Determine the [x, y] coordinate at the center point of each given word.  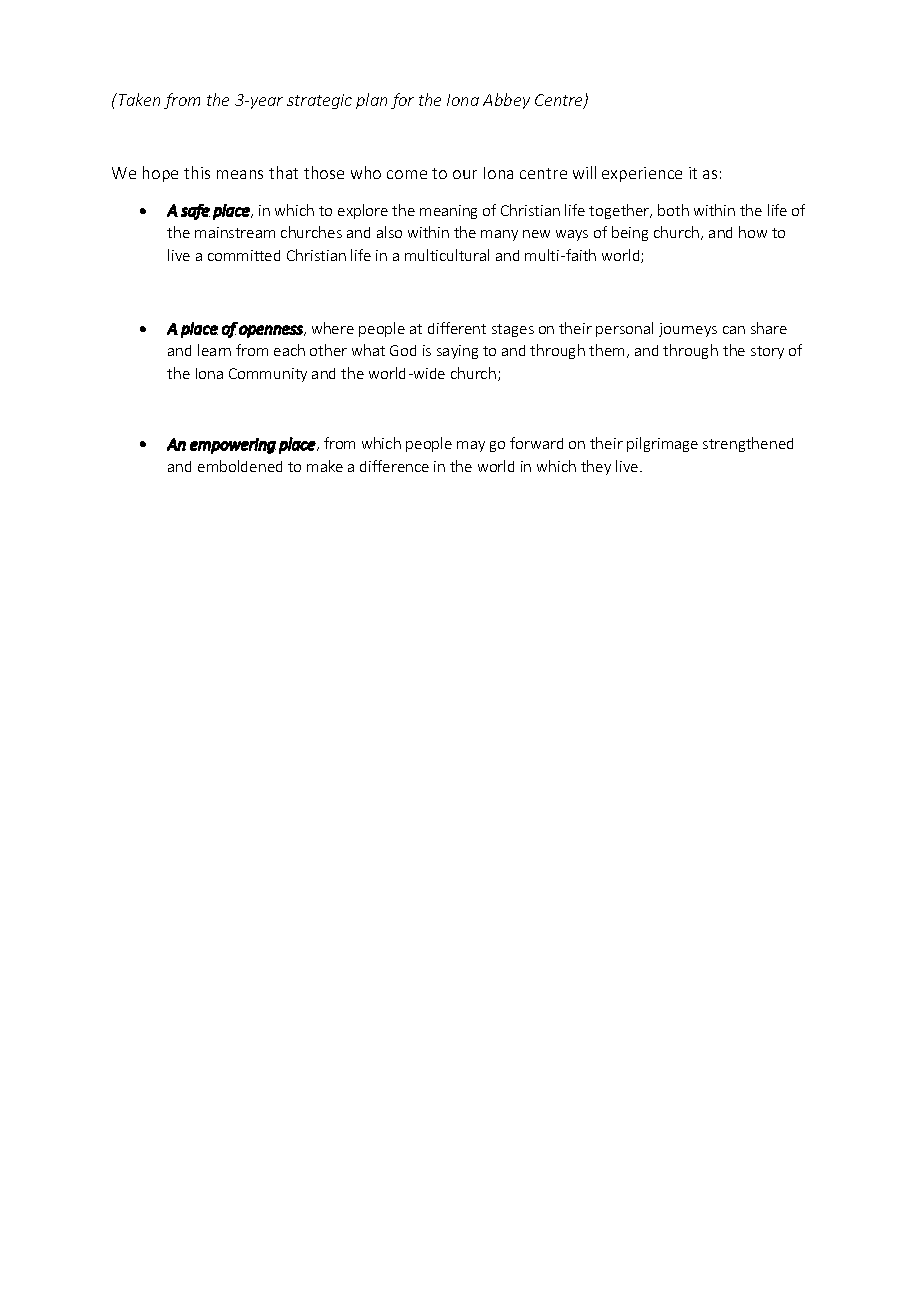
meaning [448, 212]
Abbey [506, 101]
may [471, 446]
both [673, 210]
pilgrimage [662, 444]
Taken [138, 99]
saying [457, 352]
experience [642, 174]
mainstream [235, 232]
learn [214, 350]
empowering [233, 446]
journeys [688, 330]
